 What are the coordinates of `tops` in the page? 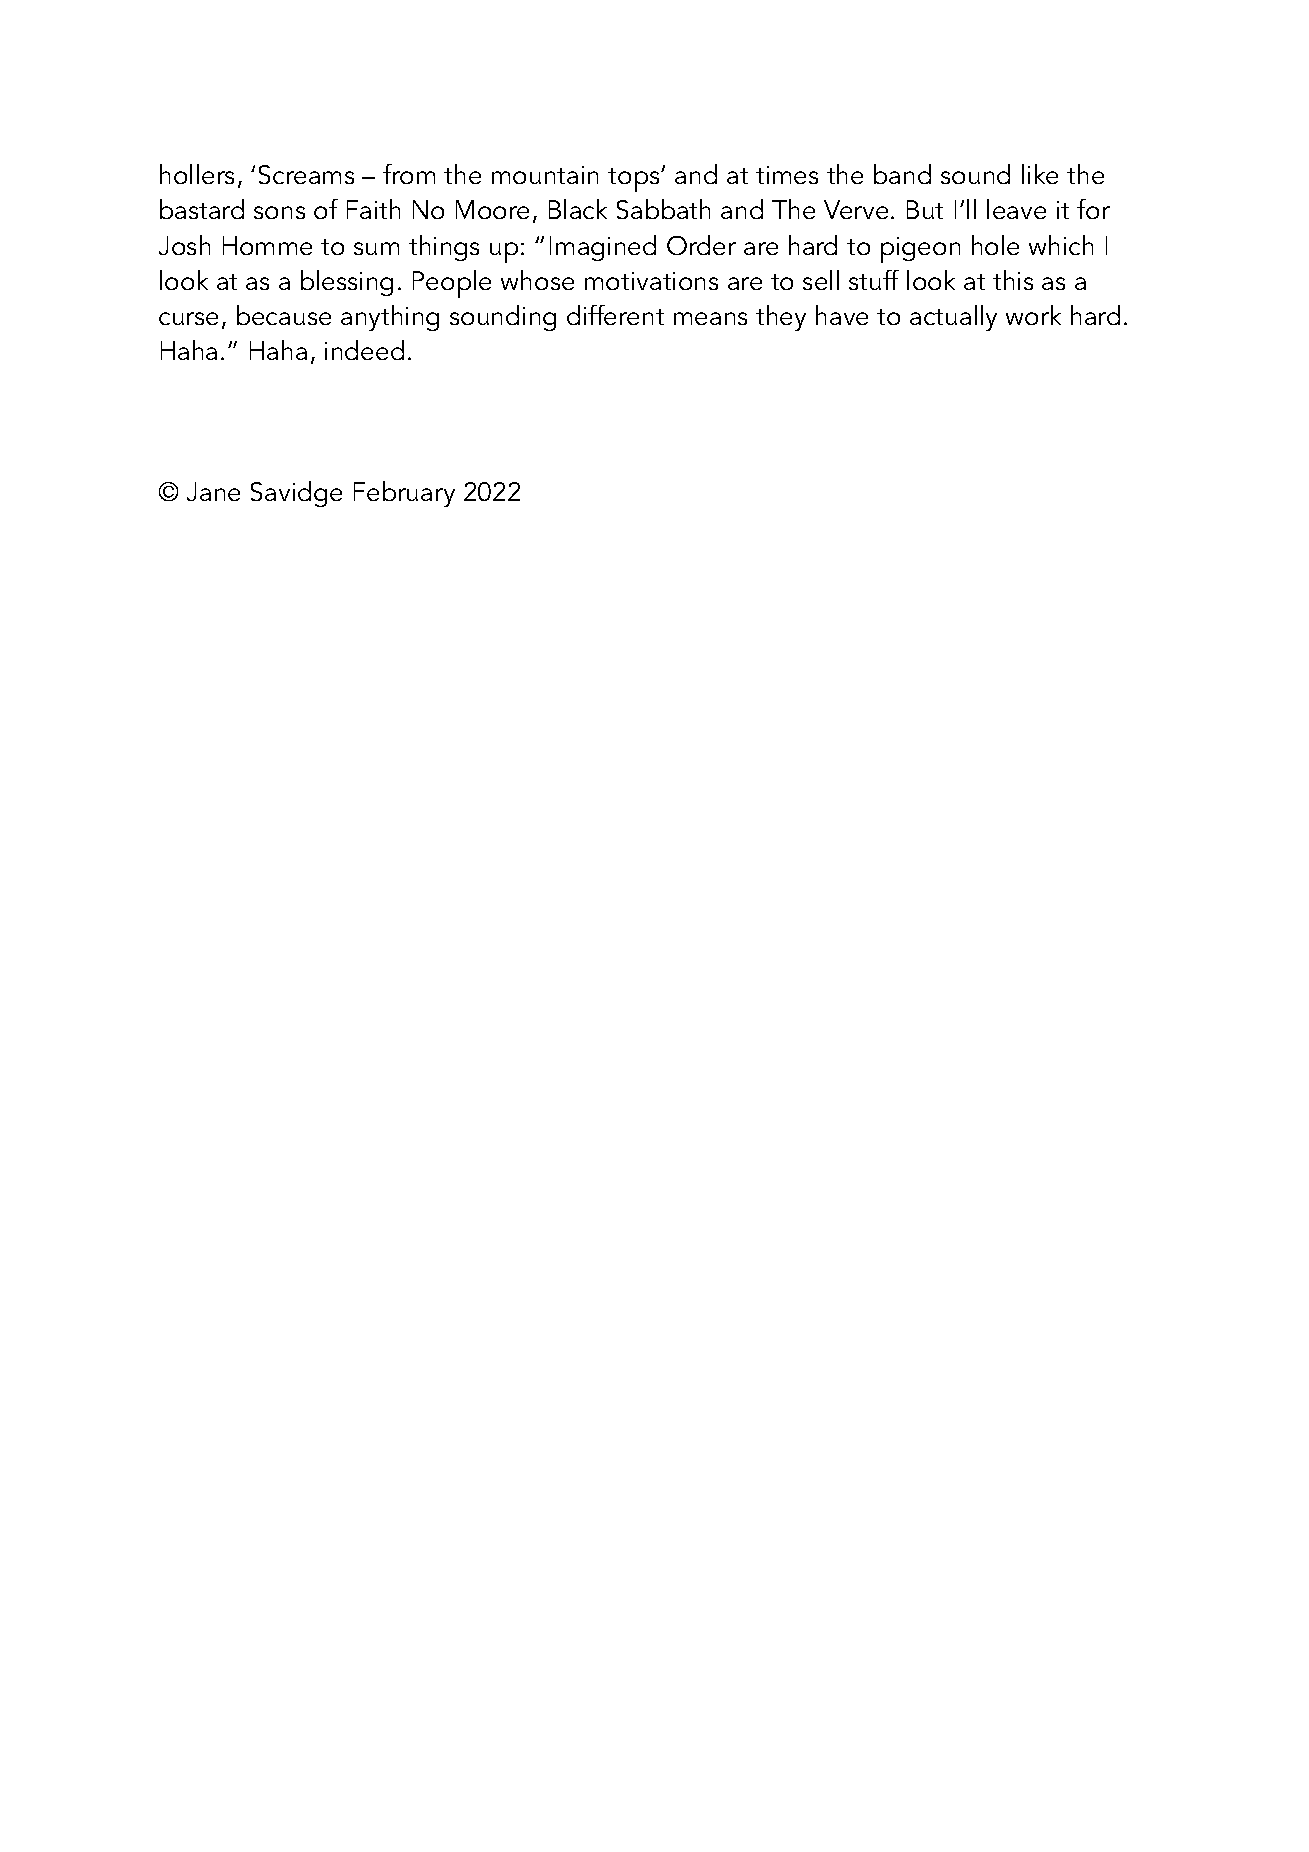 It's located at (635, 180).
